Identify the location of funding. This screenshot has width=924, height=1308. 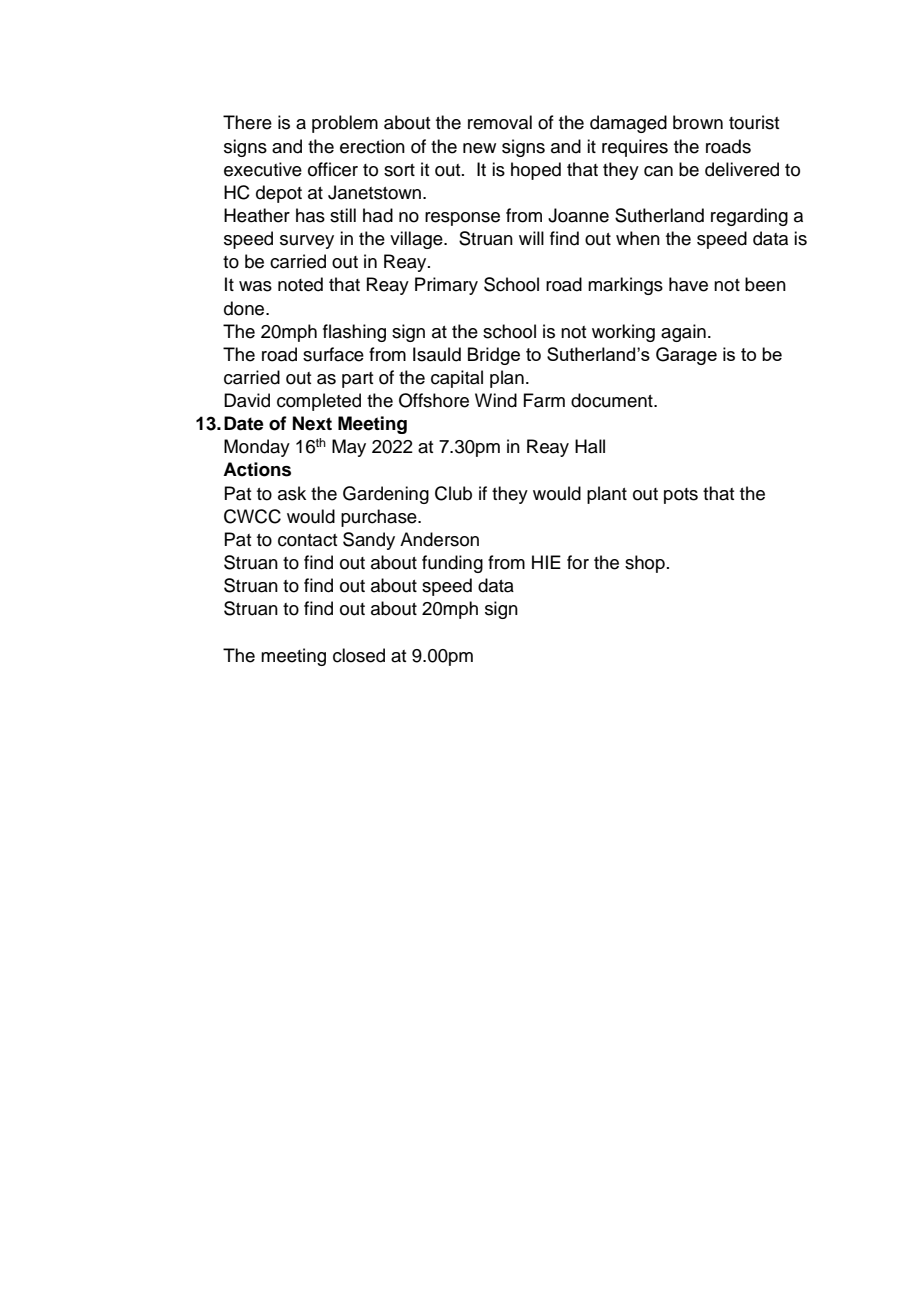
(452, 564).
